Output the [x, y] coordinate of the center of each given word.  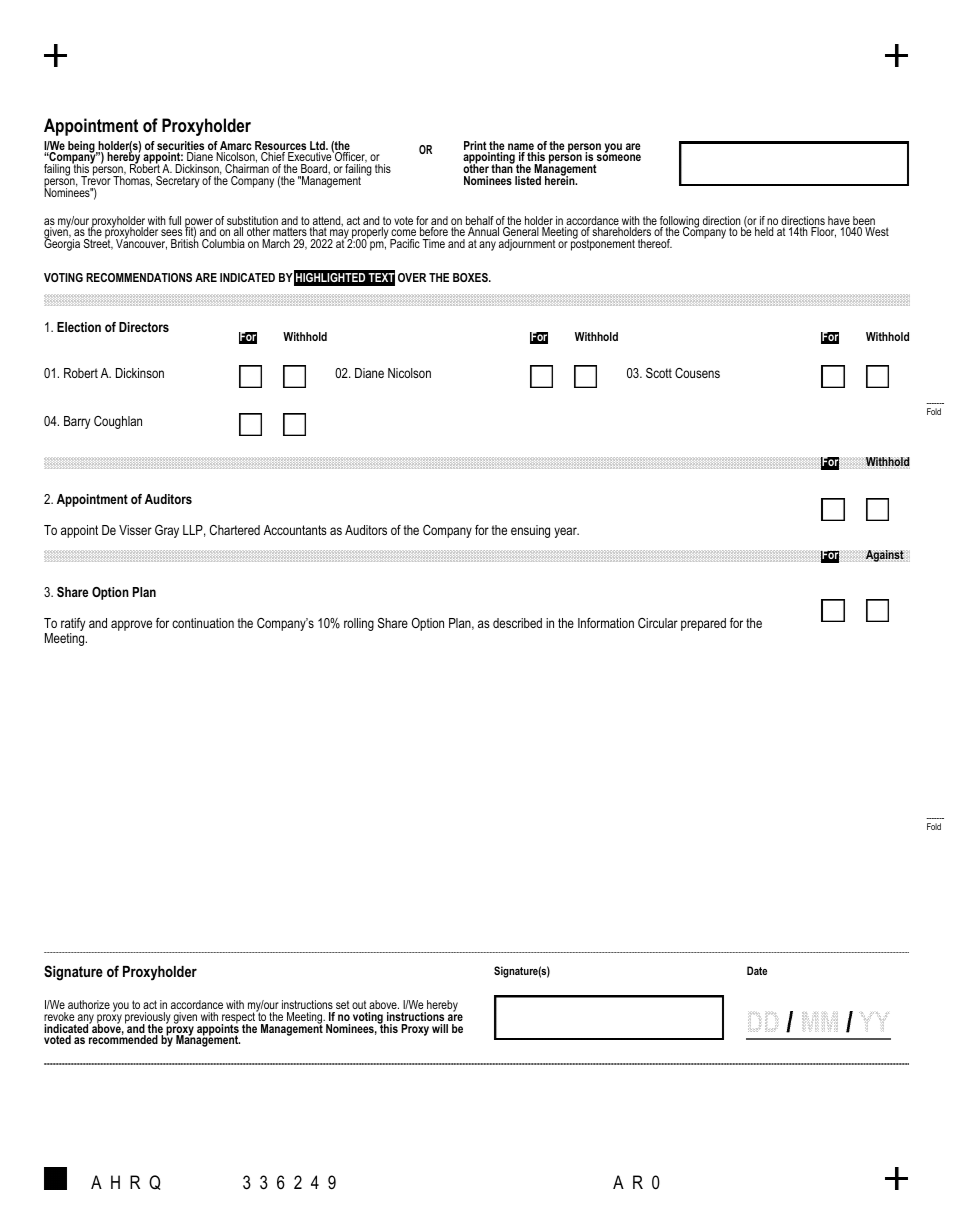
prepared [703, 624]
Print [475, 145]
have [839, 222]
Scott [659, 373]
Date [757, 970]
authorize [89, 1004]
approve [131, 625]
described [517, 623]
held [764, 231]
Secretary [178, 182]
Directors [144, 327]
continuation [203, 623]
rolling [359, 624]
